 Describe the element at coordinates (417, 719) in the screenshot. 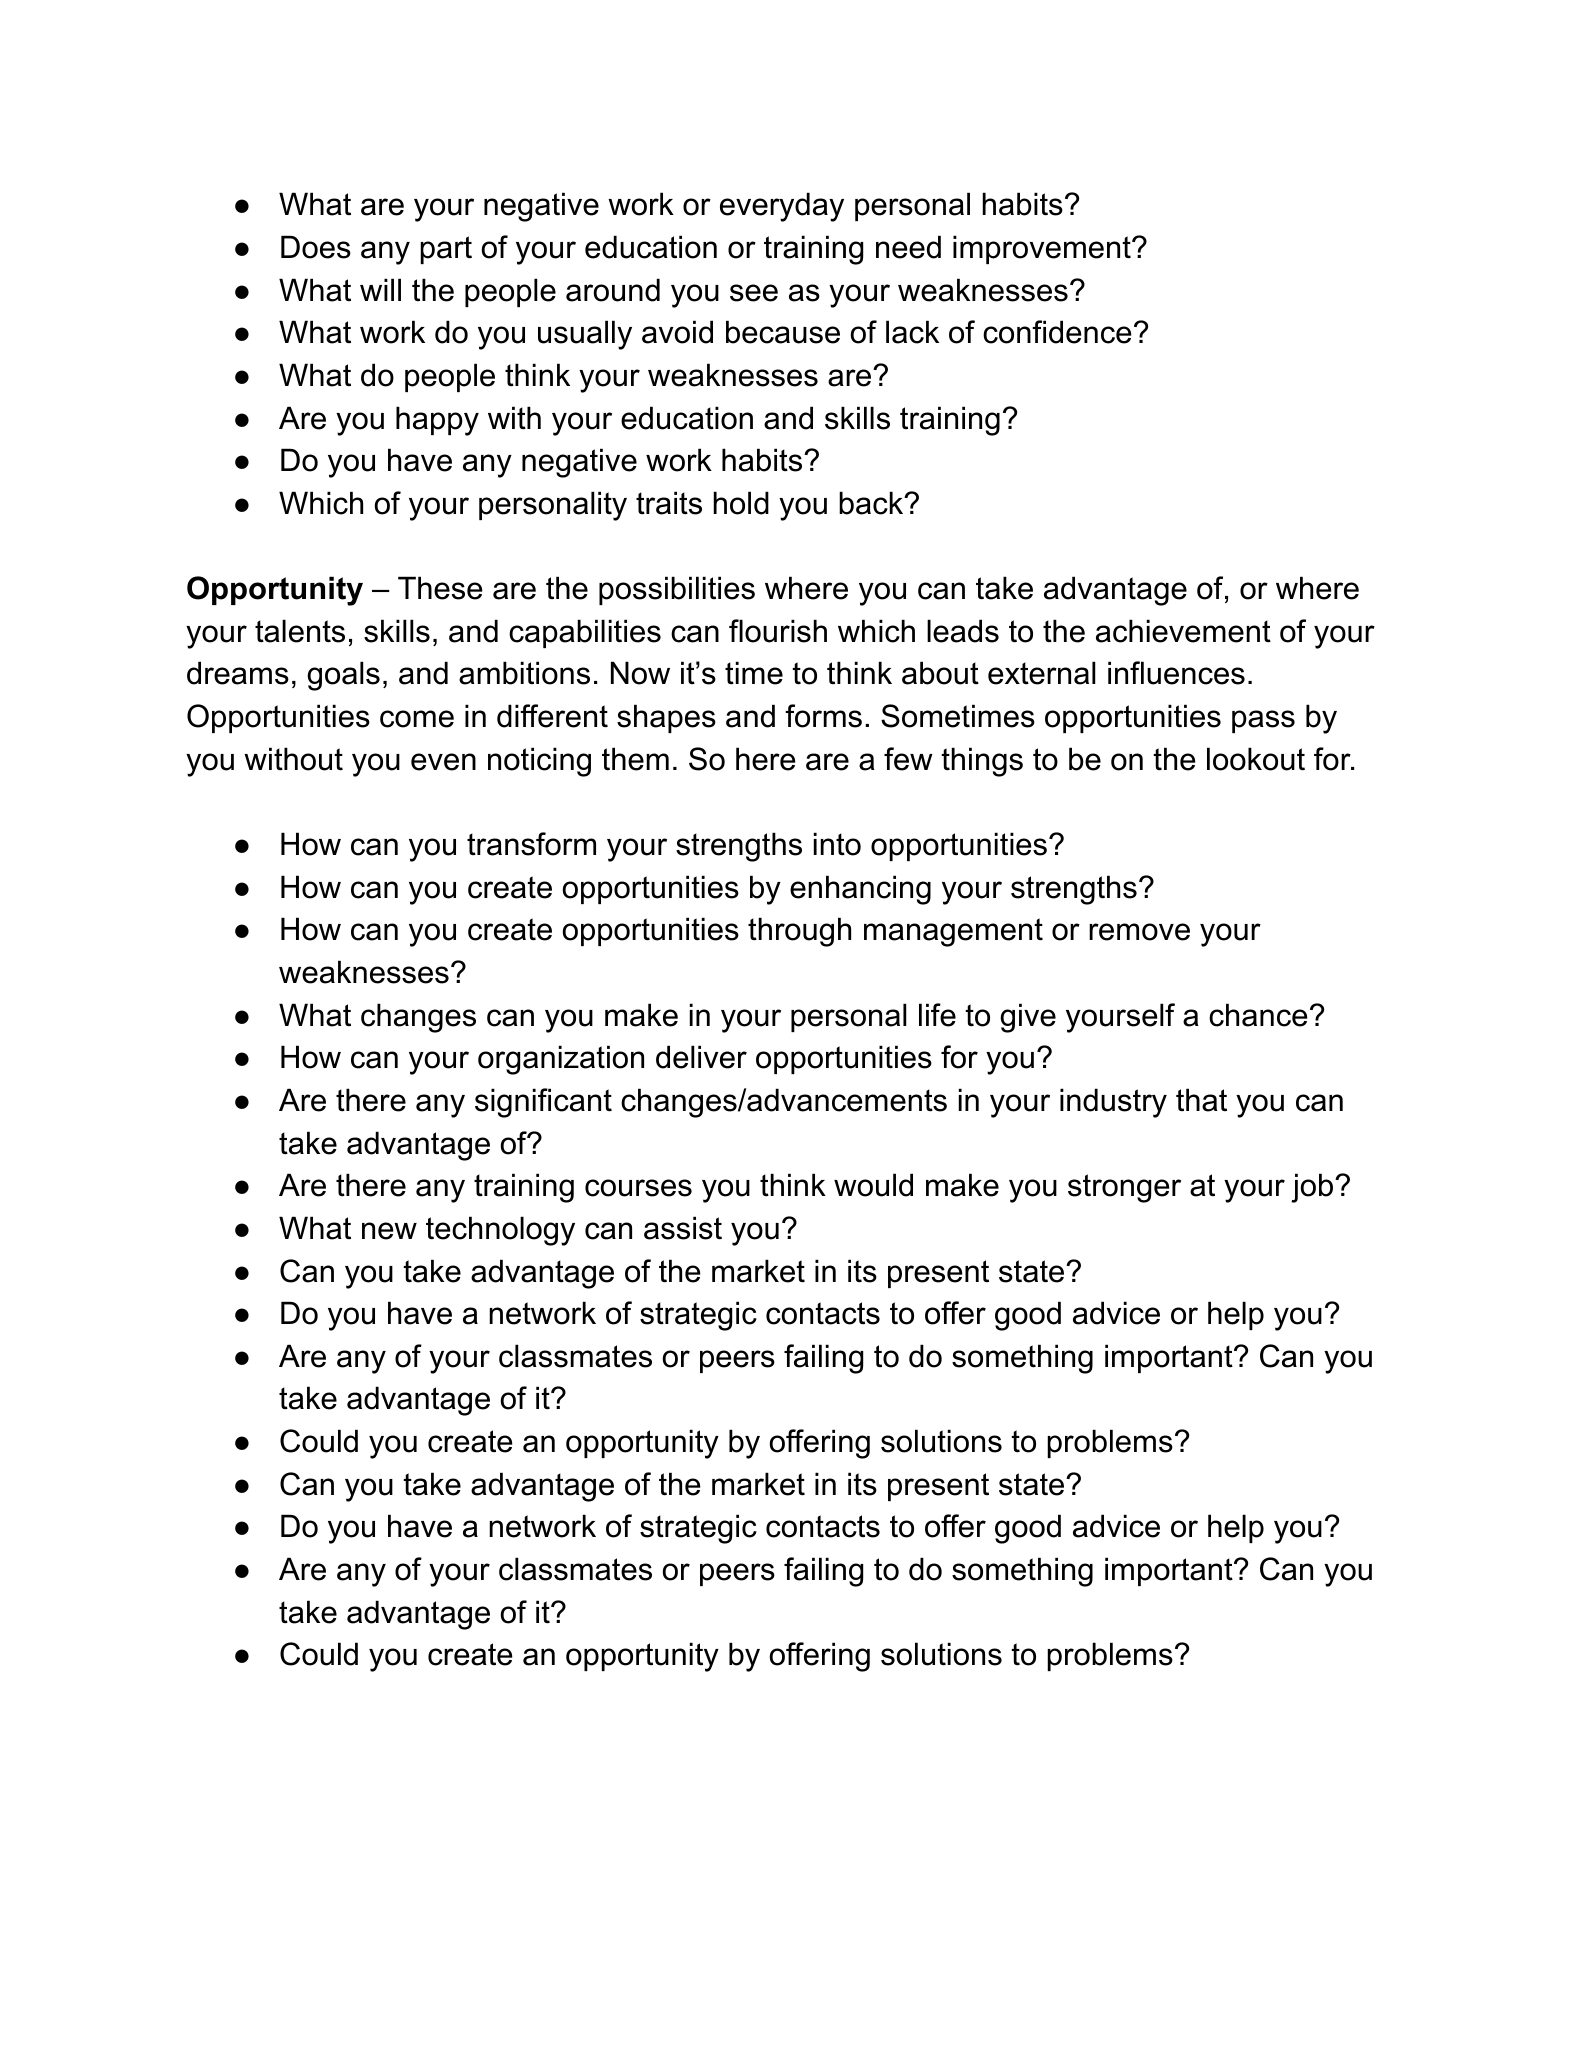

I see `come` at that location.
